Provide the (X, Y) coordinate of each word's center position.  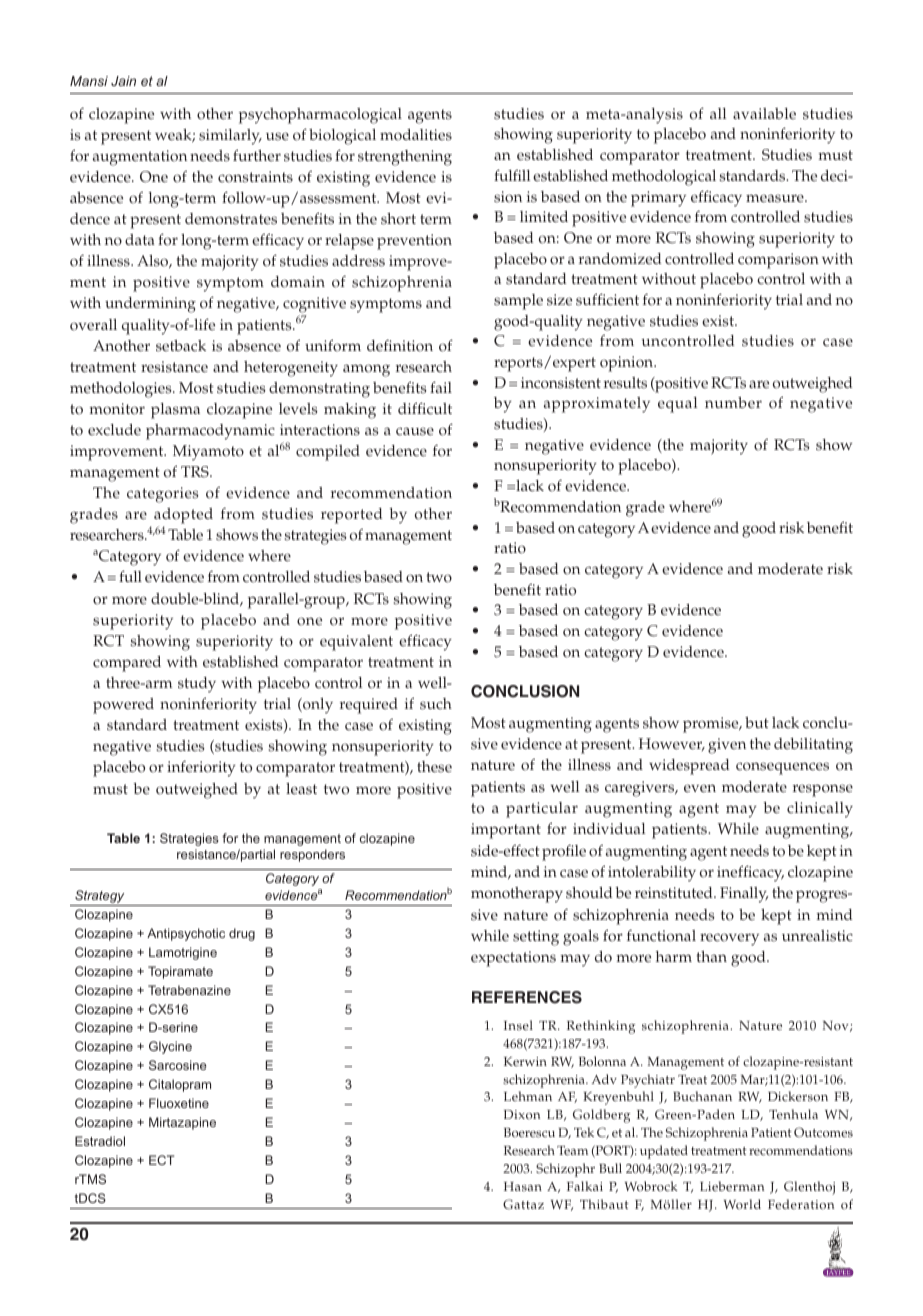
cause (415, 431)
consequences (782, 768)
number (733, 403)
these (434, 767)
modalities (416, 135)
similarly (230, 137)
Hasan (523, 1186)
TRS (196, 472)
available (764, 113)
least (301, 789)
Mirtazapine (182, 1123)
